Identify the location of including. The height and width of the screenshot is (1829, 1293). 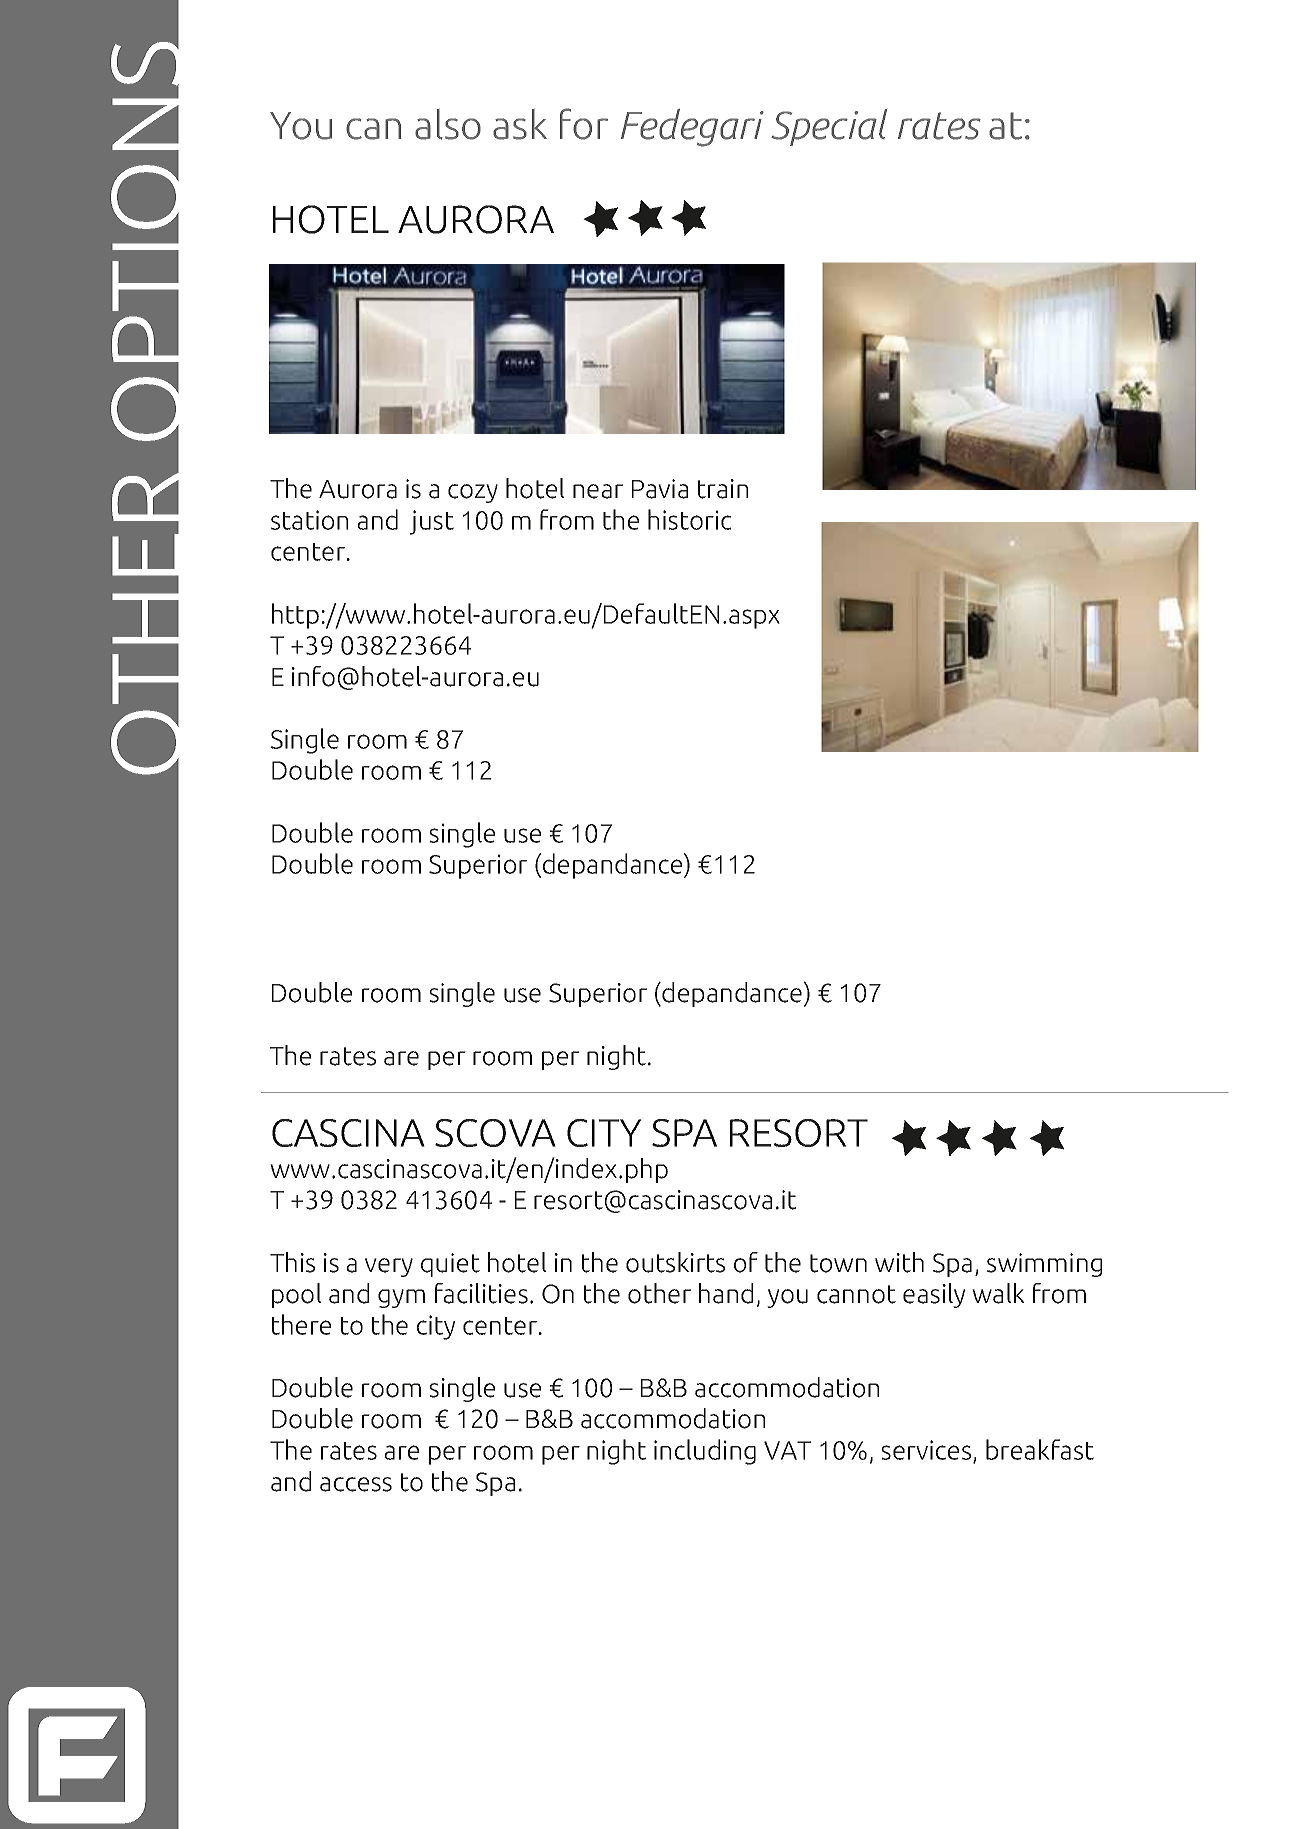
(705, 1452).
